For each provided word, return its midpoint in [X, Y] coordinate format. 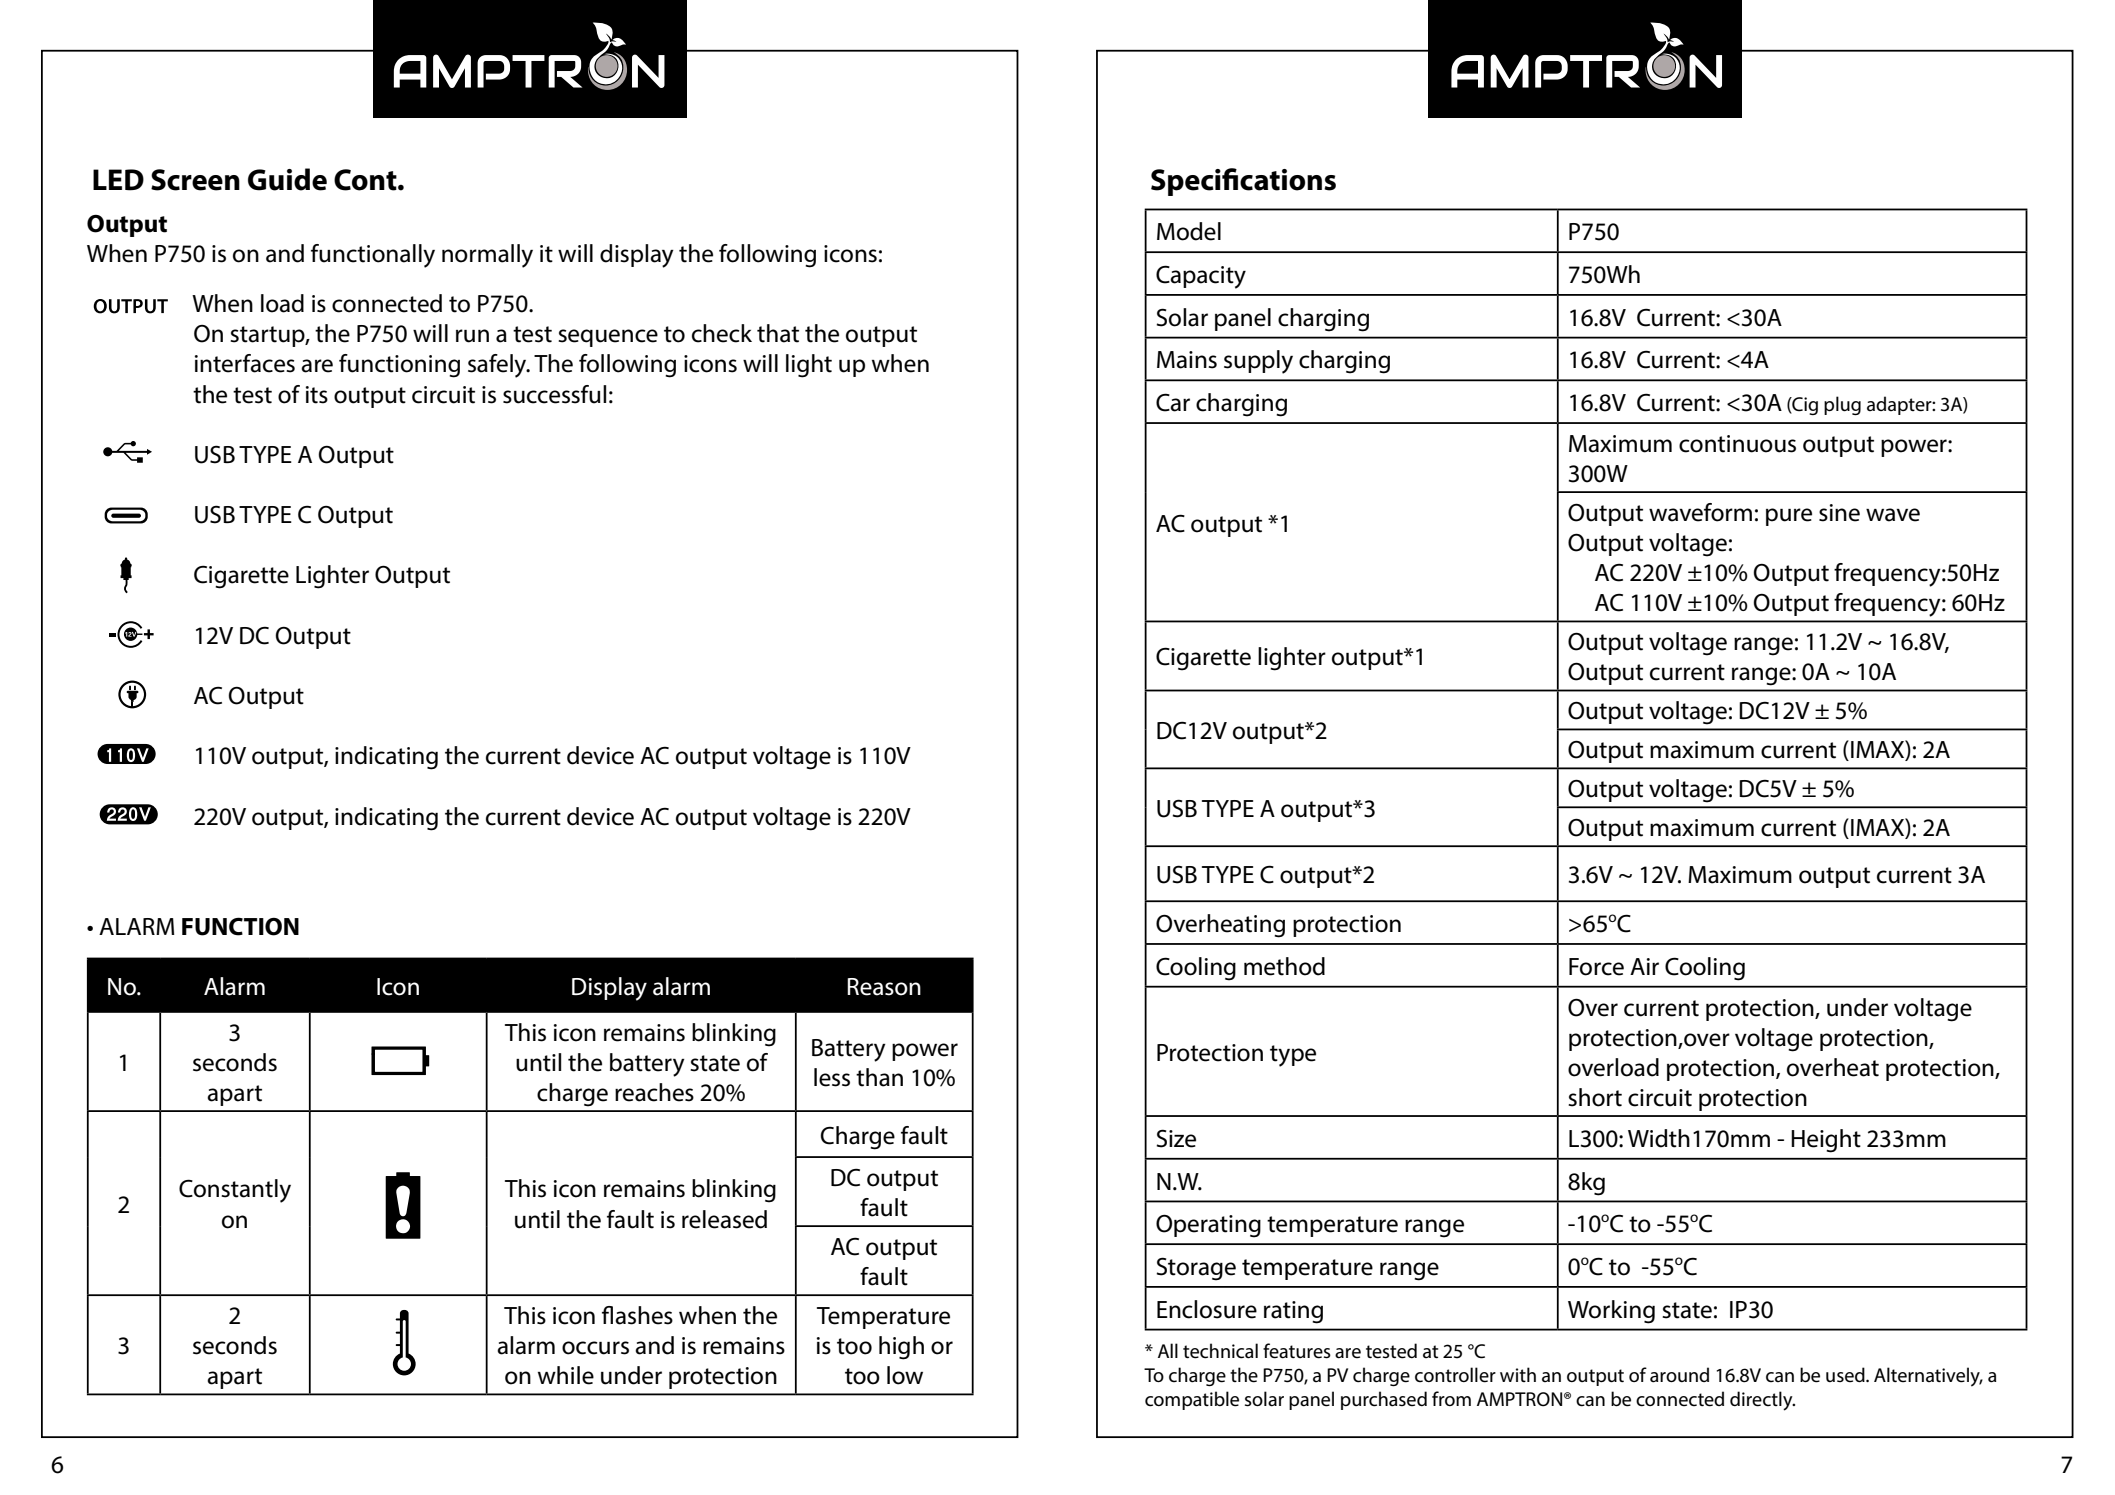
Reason [884, 987]
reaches [654, 1092]
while [566, 1375]
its [317, 395]
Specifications [1243, 182]
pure [1789, 517]
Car [1173, 402]
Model [1189, 231]
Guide [287, 179]
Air [1644, 966]
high [901, 1348]
